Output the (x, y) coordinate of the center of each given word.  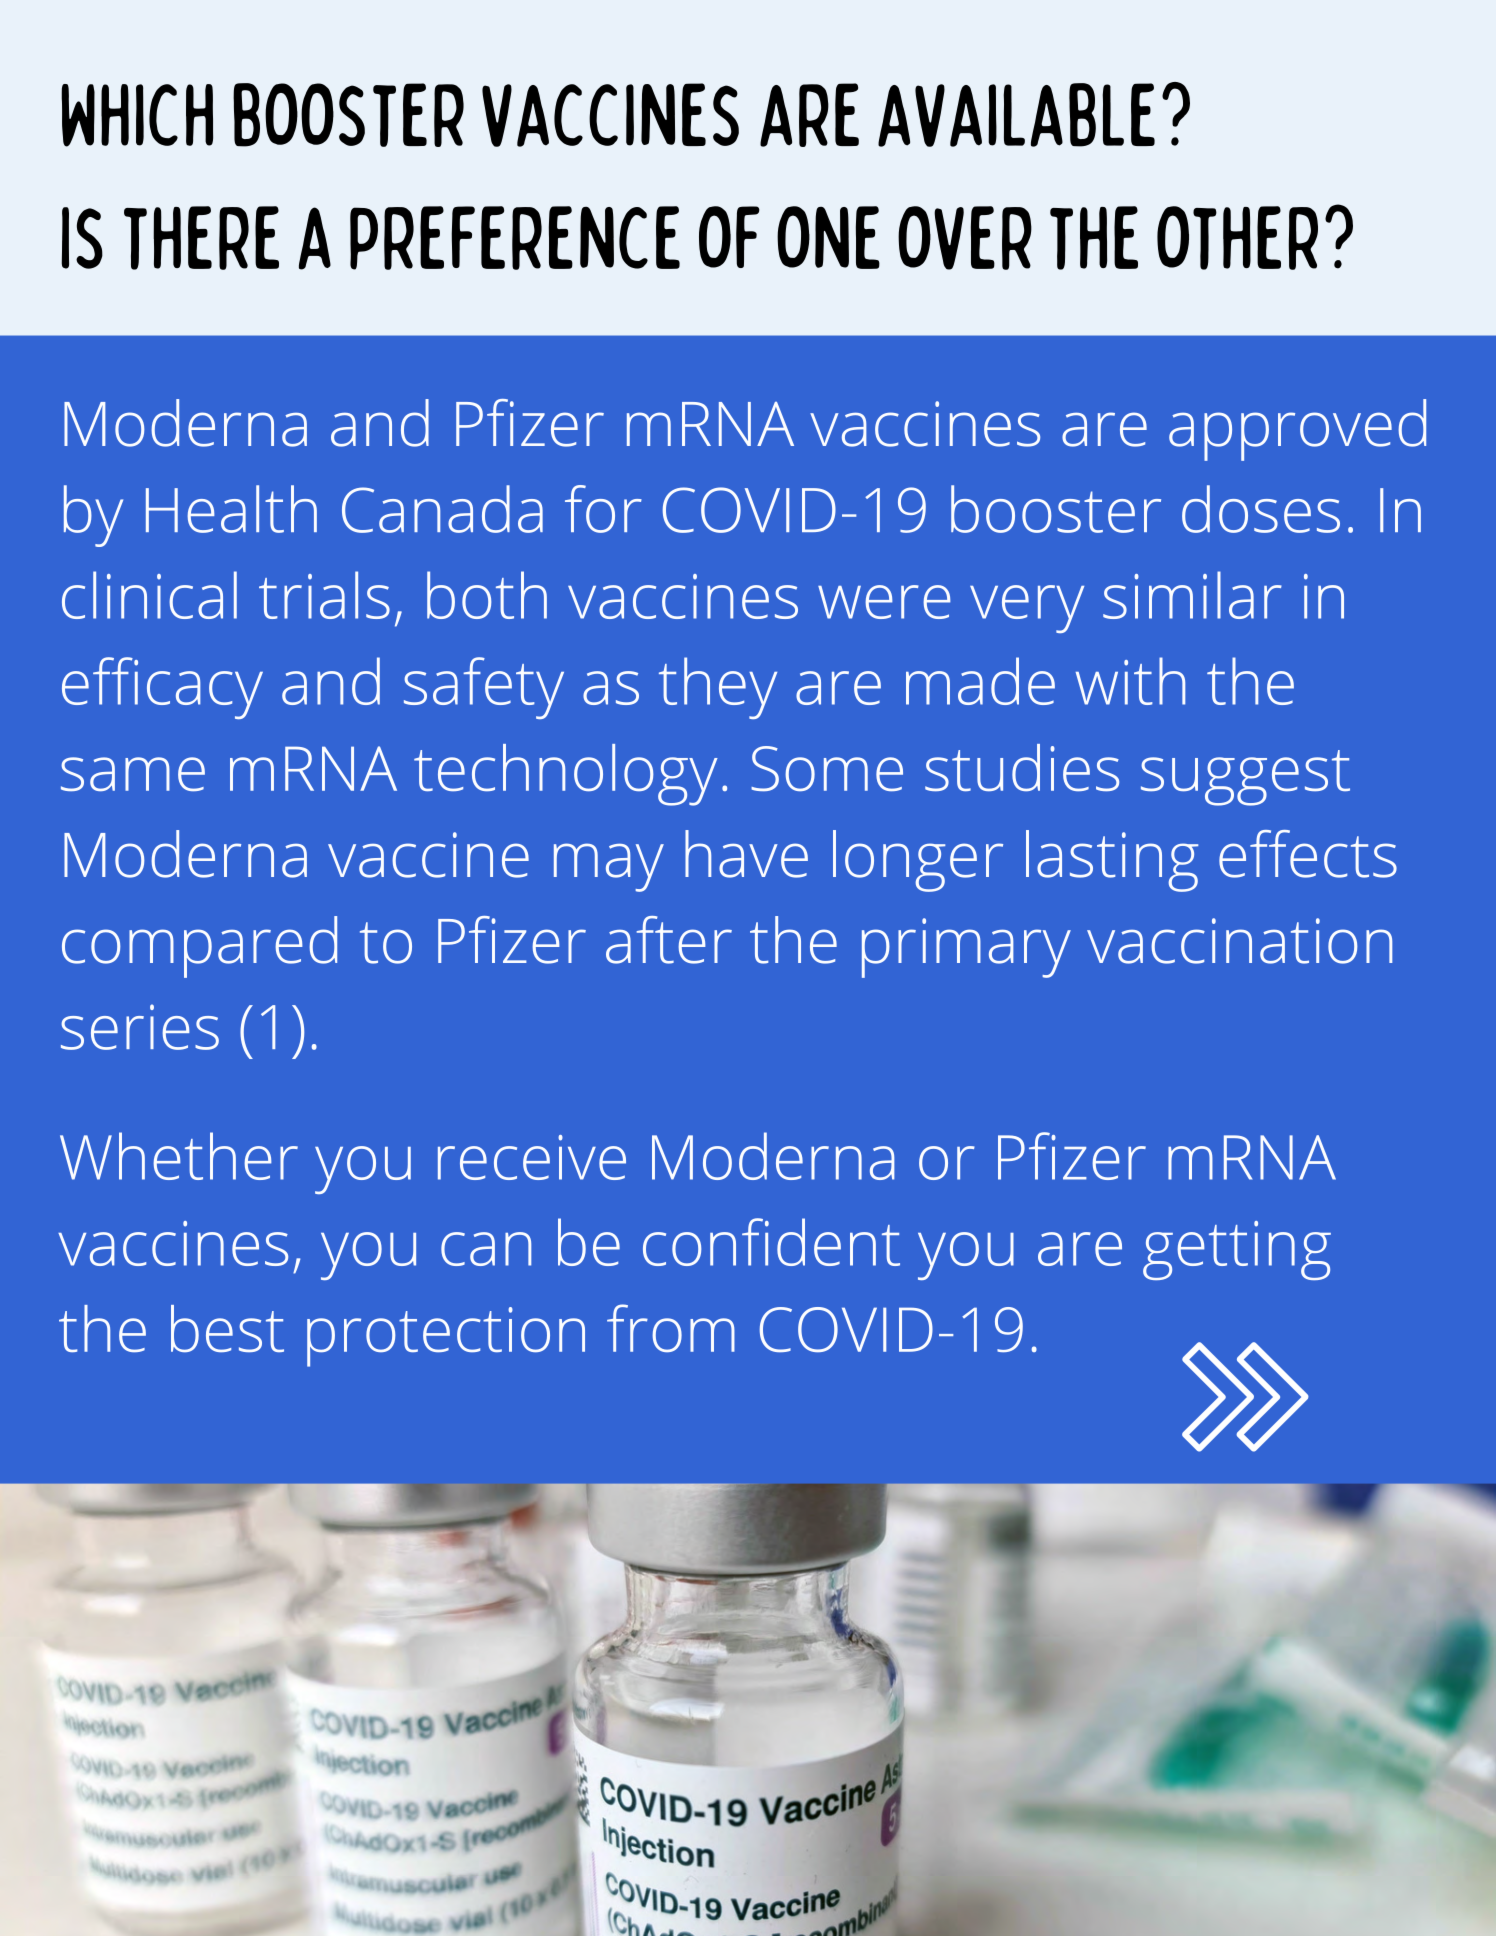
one (828, 237)
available (1016, 115)
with (1130, 681)
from (671, 1328)
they (718, 688)
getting (1237, 1250)
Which (137, 115)
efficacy (162, 688)
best (227, 1328)
